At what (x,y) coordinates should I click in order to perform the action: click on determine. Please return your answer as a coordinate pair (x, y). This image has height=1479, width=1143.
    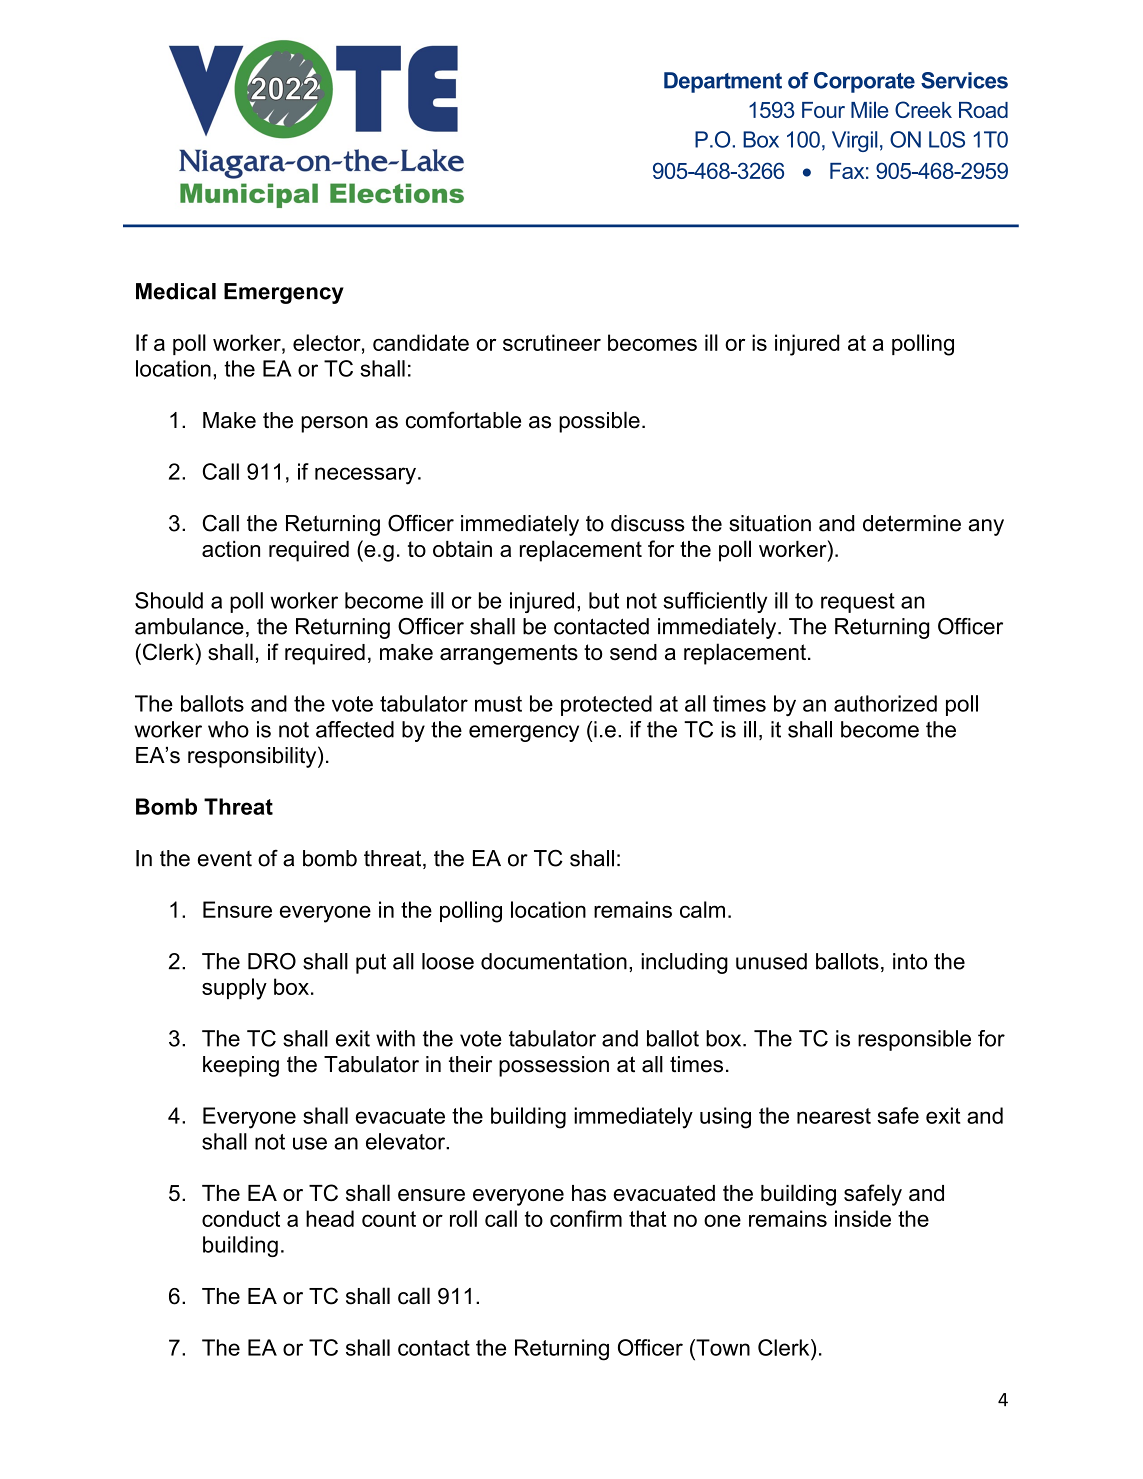
    Looking at the image, I should click on (912, 523).
